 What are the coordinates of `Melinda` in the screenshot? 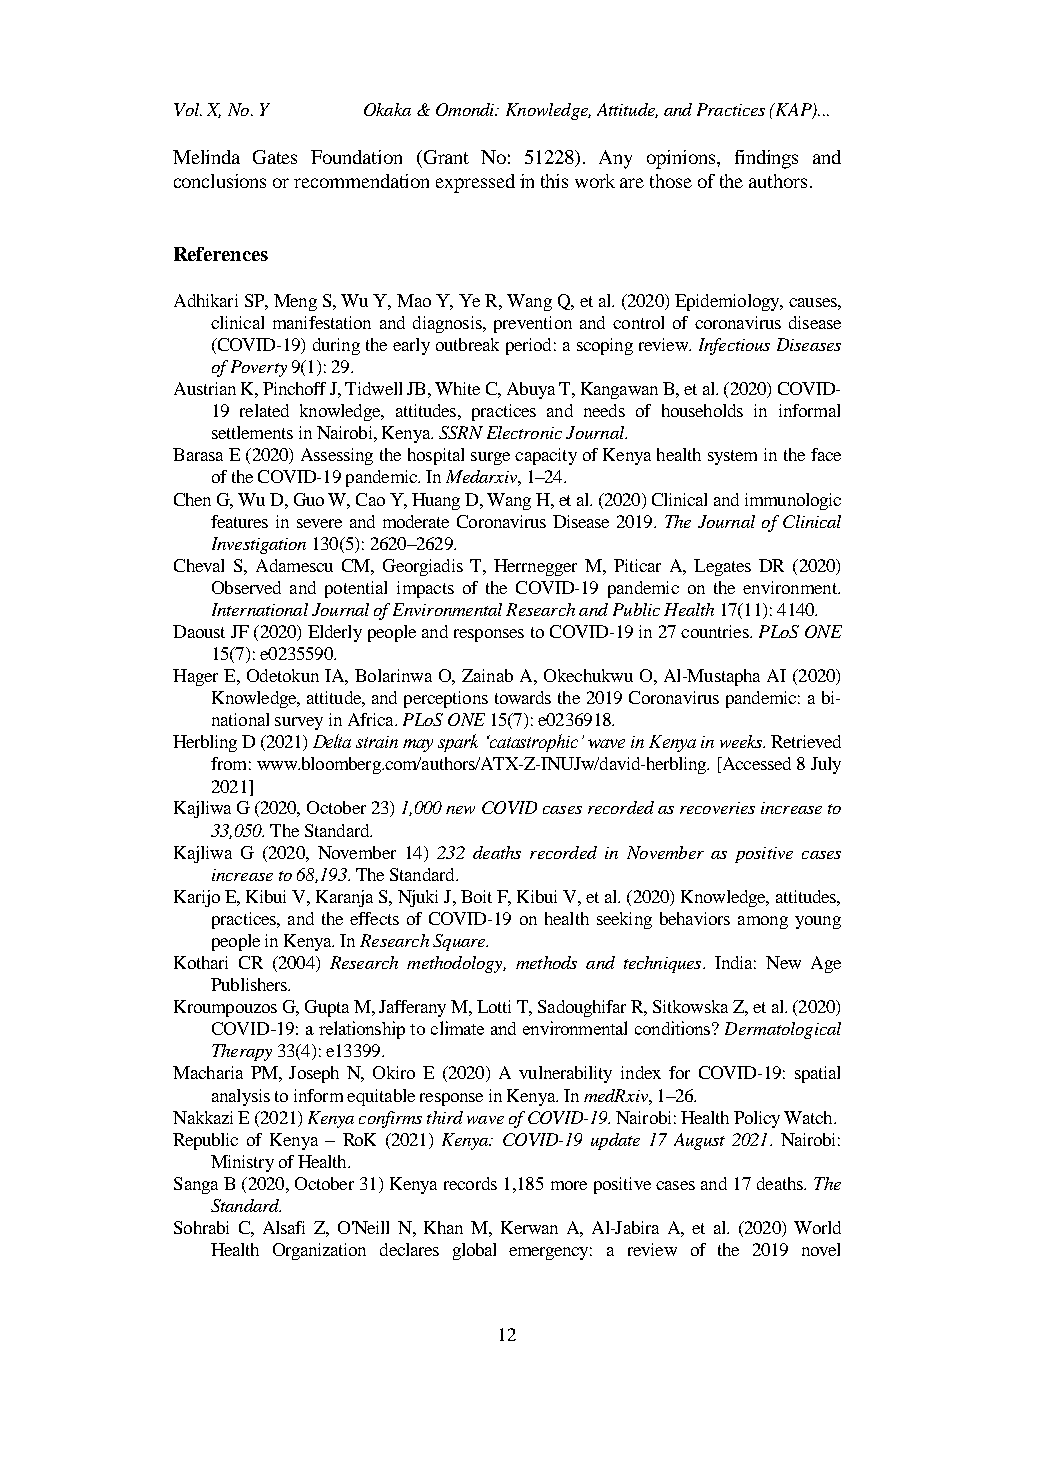 It's located at (206, 157).
